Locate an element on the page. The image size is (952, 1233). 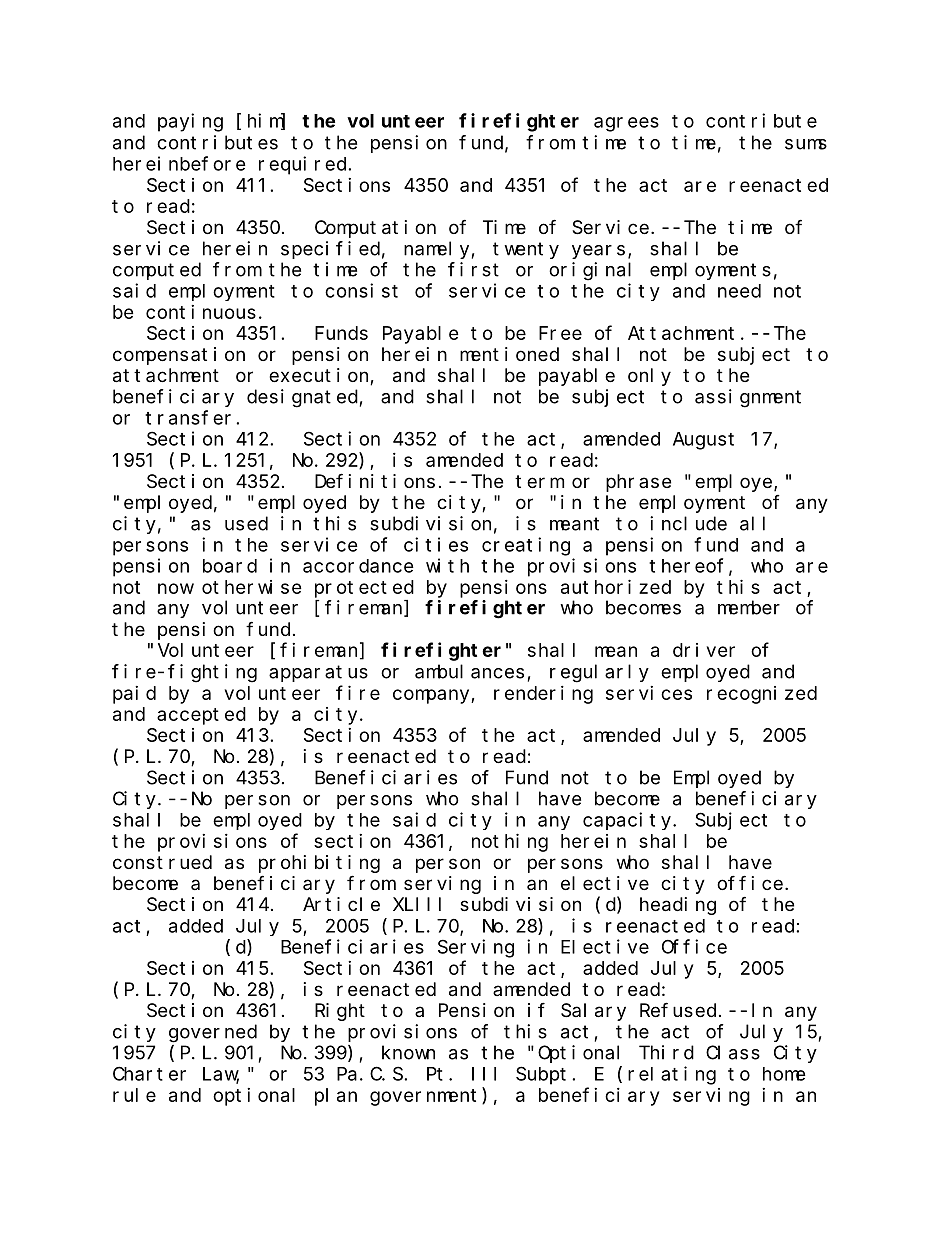
otherwise is located at coordinates (252, 587).
